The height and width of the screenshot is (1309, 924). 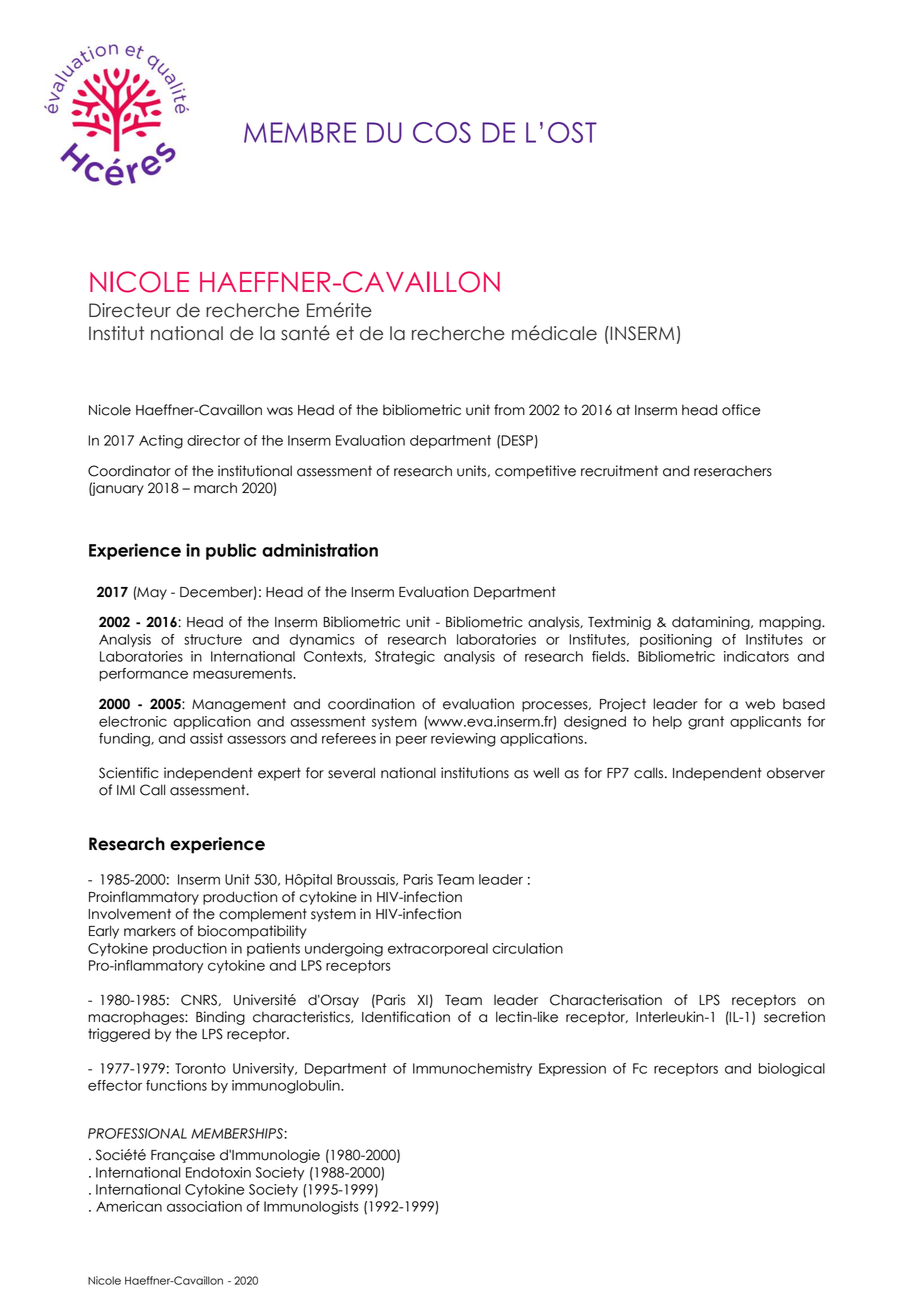 What do you see at coordinates (792, 1070) in the screenshot?
I see `biological` at bounding box center [792, 1070].
